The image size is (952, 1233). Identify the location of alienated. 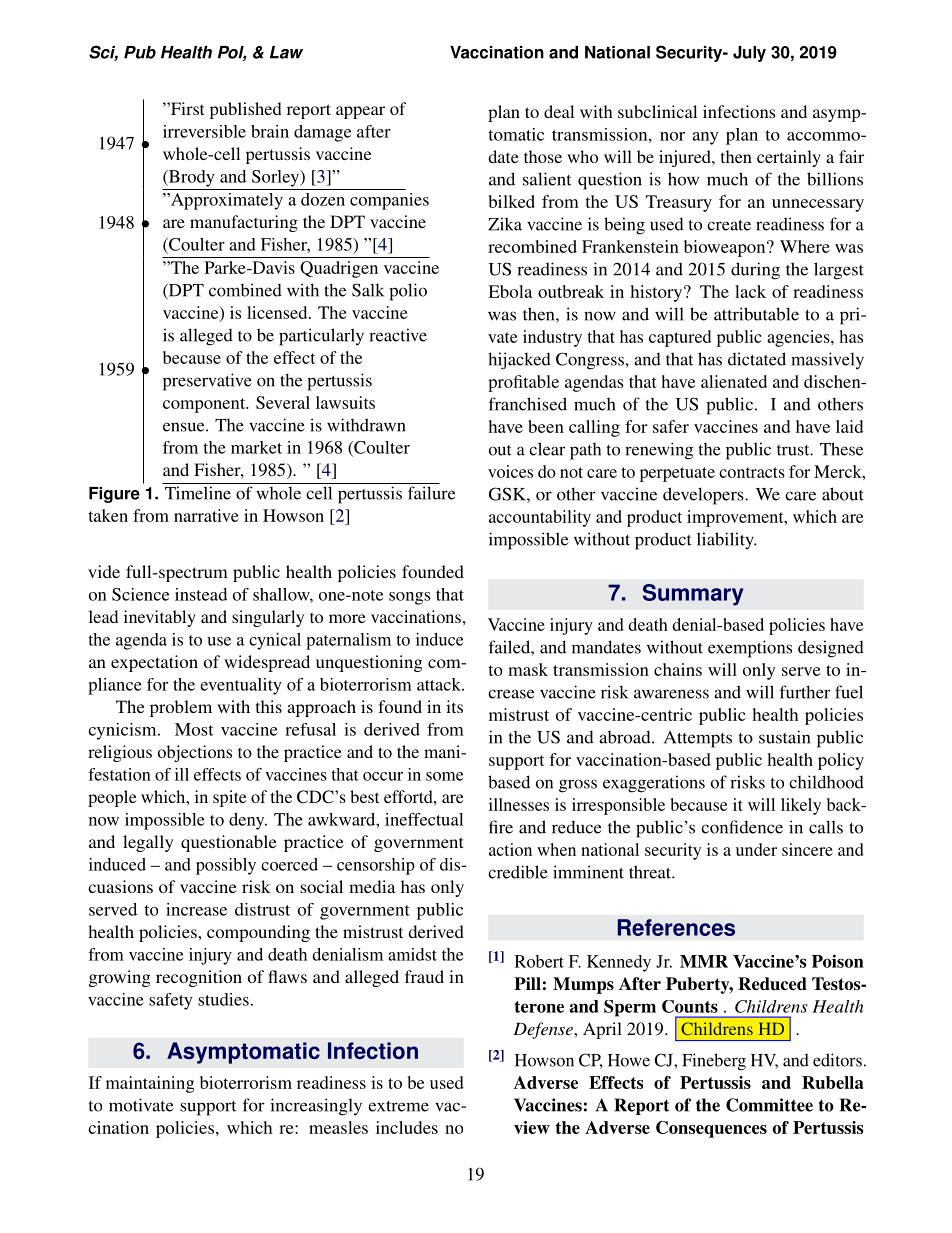
(734, 381).
